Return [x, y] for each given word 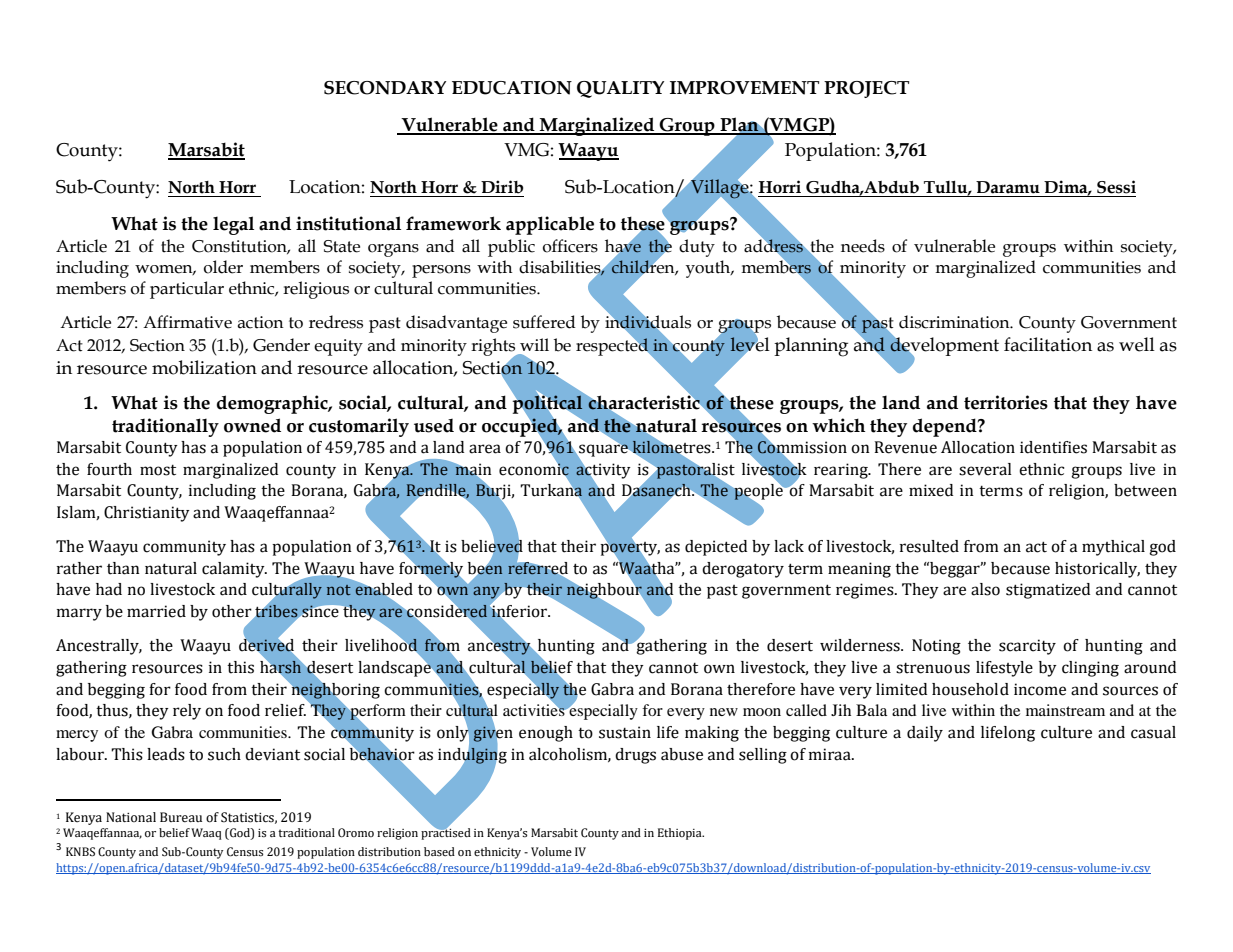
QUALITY [620, 89]
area [485, 449]
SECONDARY [385, 88]
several [985, 469]
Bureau [181, 817]
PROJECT [866, 89]
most [158, 470]
